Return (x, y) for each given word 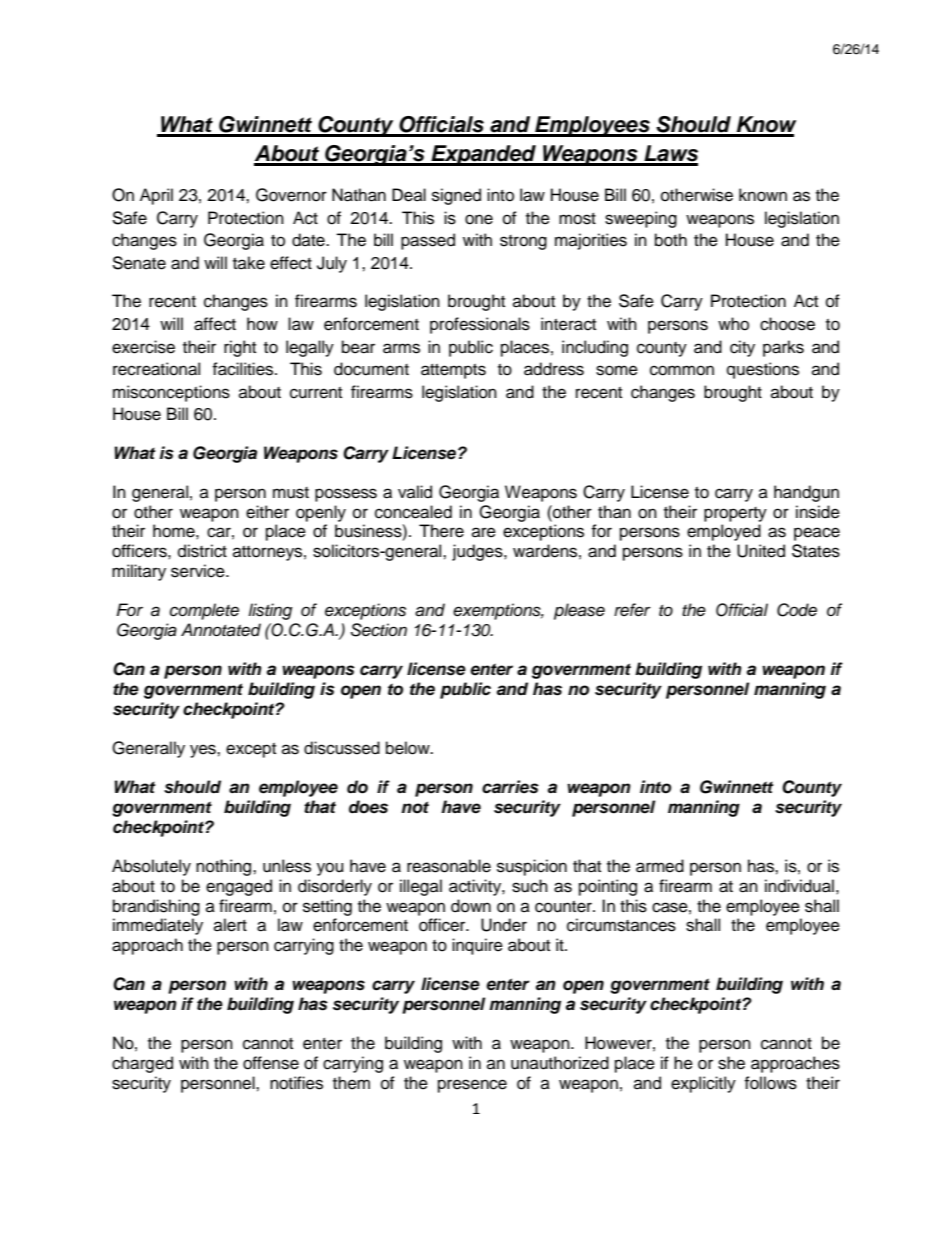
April (156, 196)
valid (415, 492)
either (267, 512)
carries (510, 787)
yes (204, 751)
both (671, 240)
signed (456, 196)
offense (271, 1063)
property (735, 514)
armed (660, 866)
